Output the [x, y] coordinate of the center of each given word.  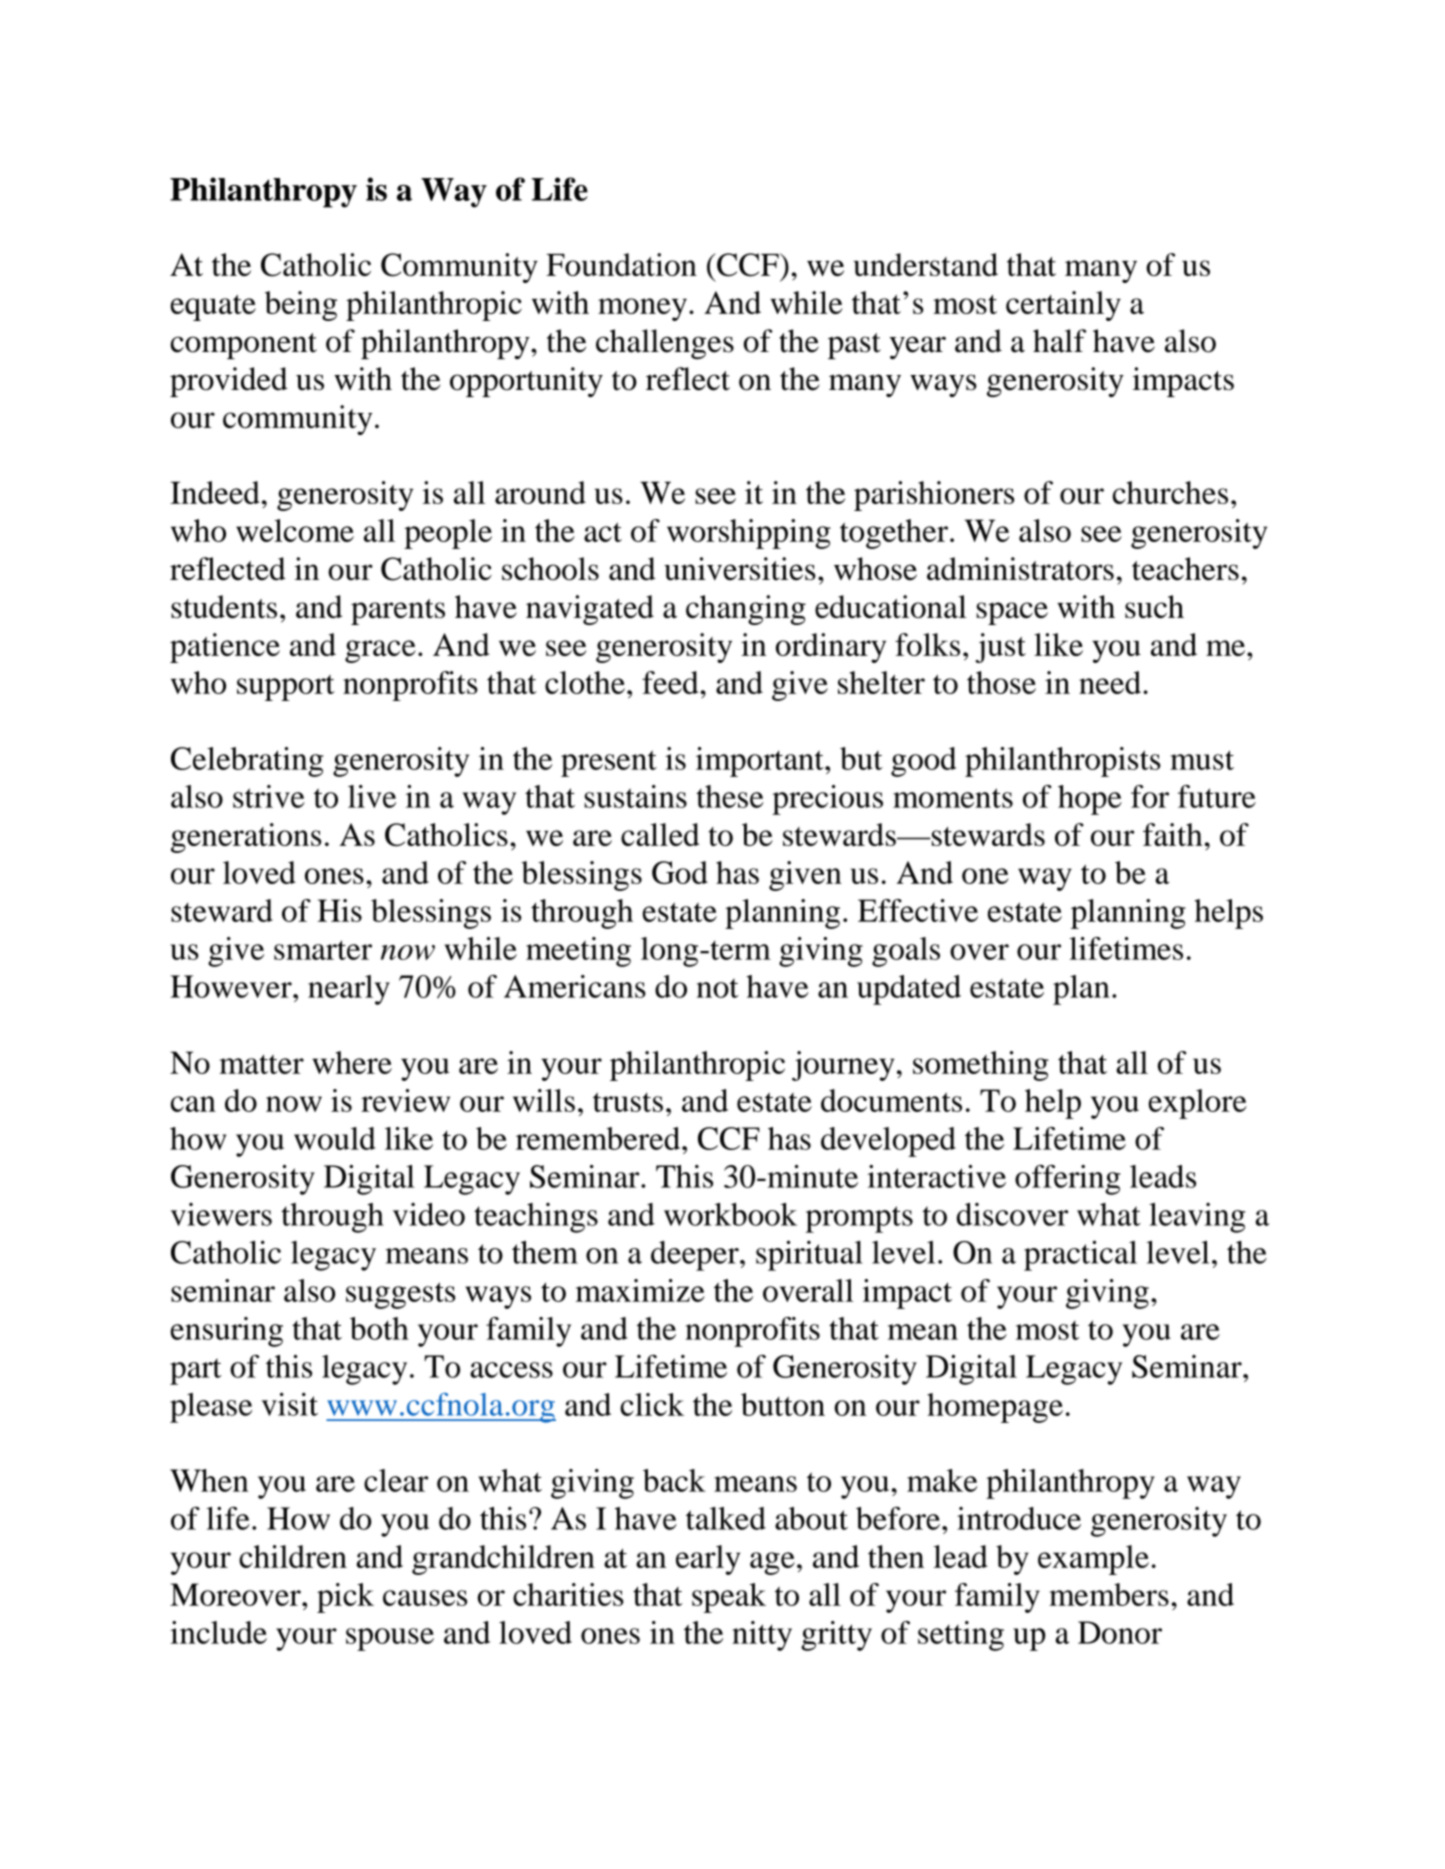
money [642, 309]
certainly [1063, 306]
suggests [400, 1295]
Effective [918, 910]
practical [1080, 1255]
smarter [323, 950]
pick [345, 1598]
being [301, 306]
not [717, 988]
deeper [696, 1256]
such [1154, 606]
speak [729, 1598]
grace [380, 651]
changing [746, 610]
